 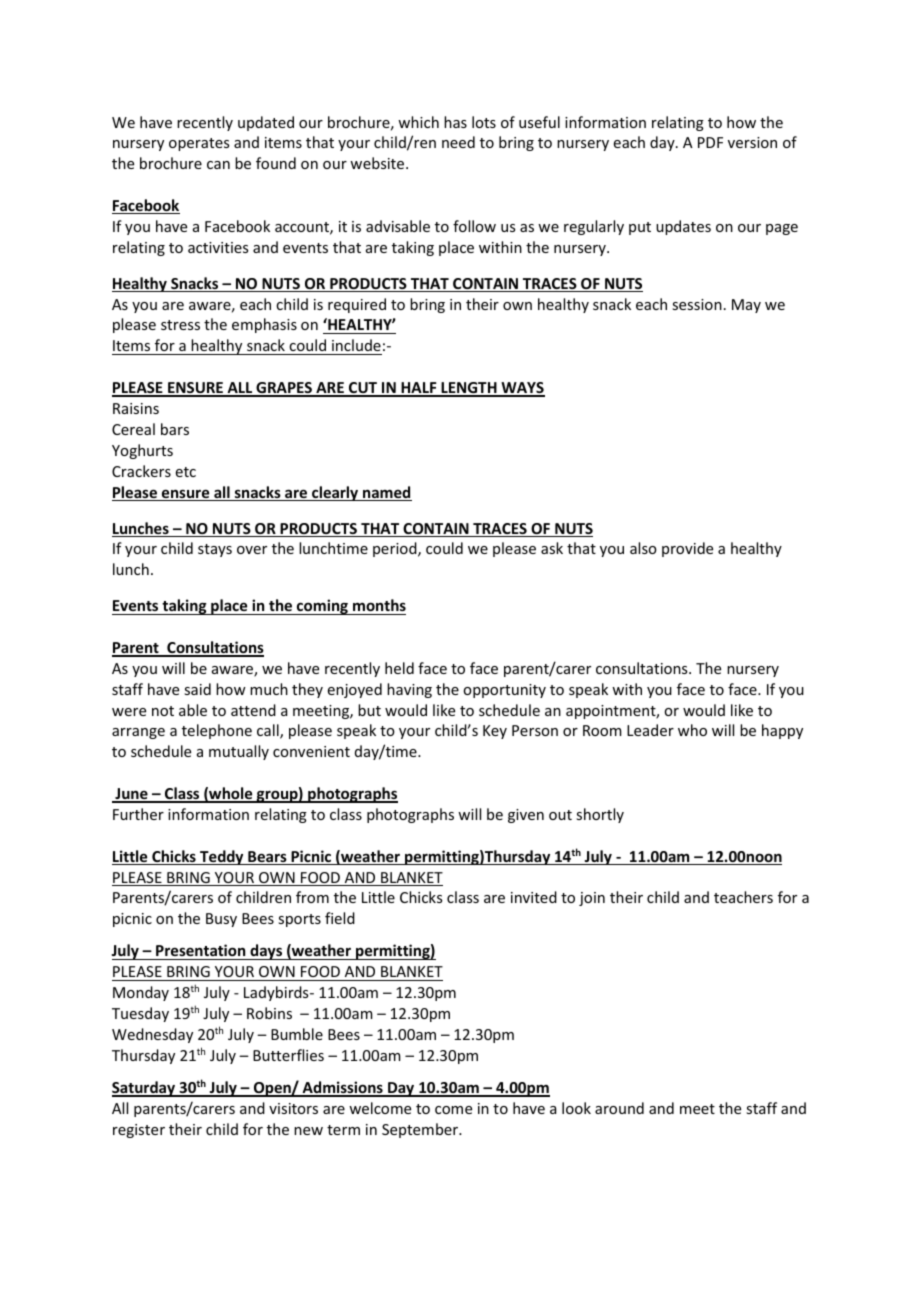 What do you see at coordinates (710, 142) in the screenshot?
I see `PDF` at bounding box center [710, 142].
